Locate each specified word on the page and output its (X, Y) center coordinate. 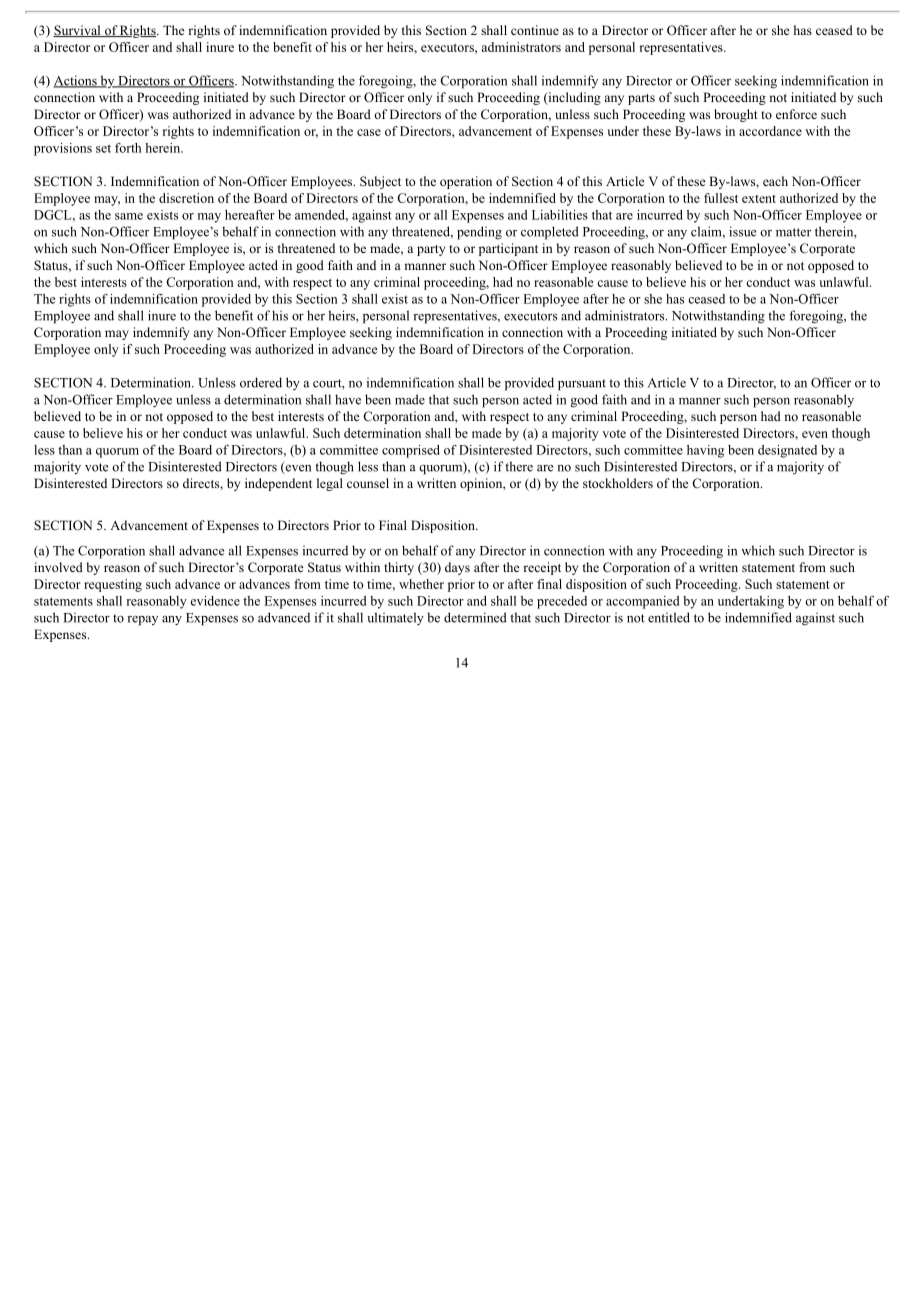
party (431, 250)
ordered (261, 382)
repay (142, 621)
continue (535, 30)
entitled (669, 617)
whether (421, 584)
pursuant (582, 385)
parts (641, 99)
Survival (78, 31)
